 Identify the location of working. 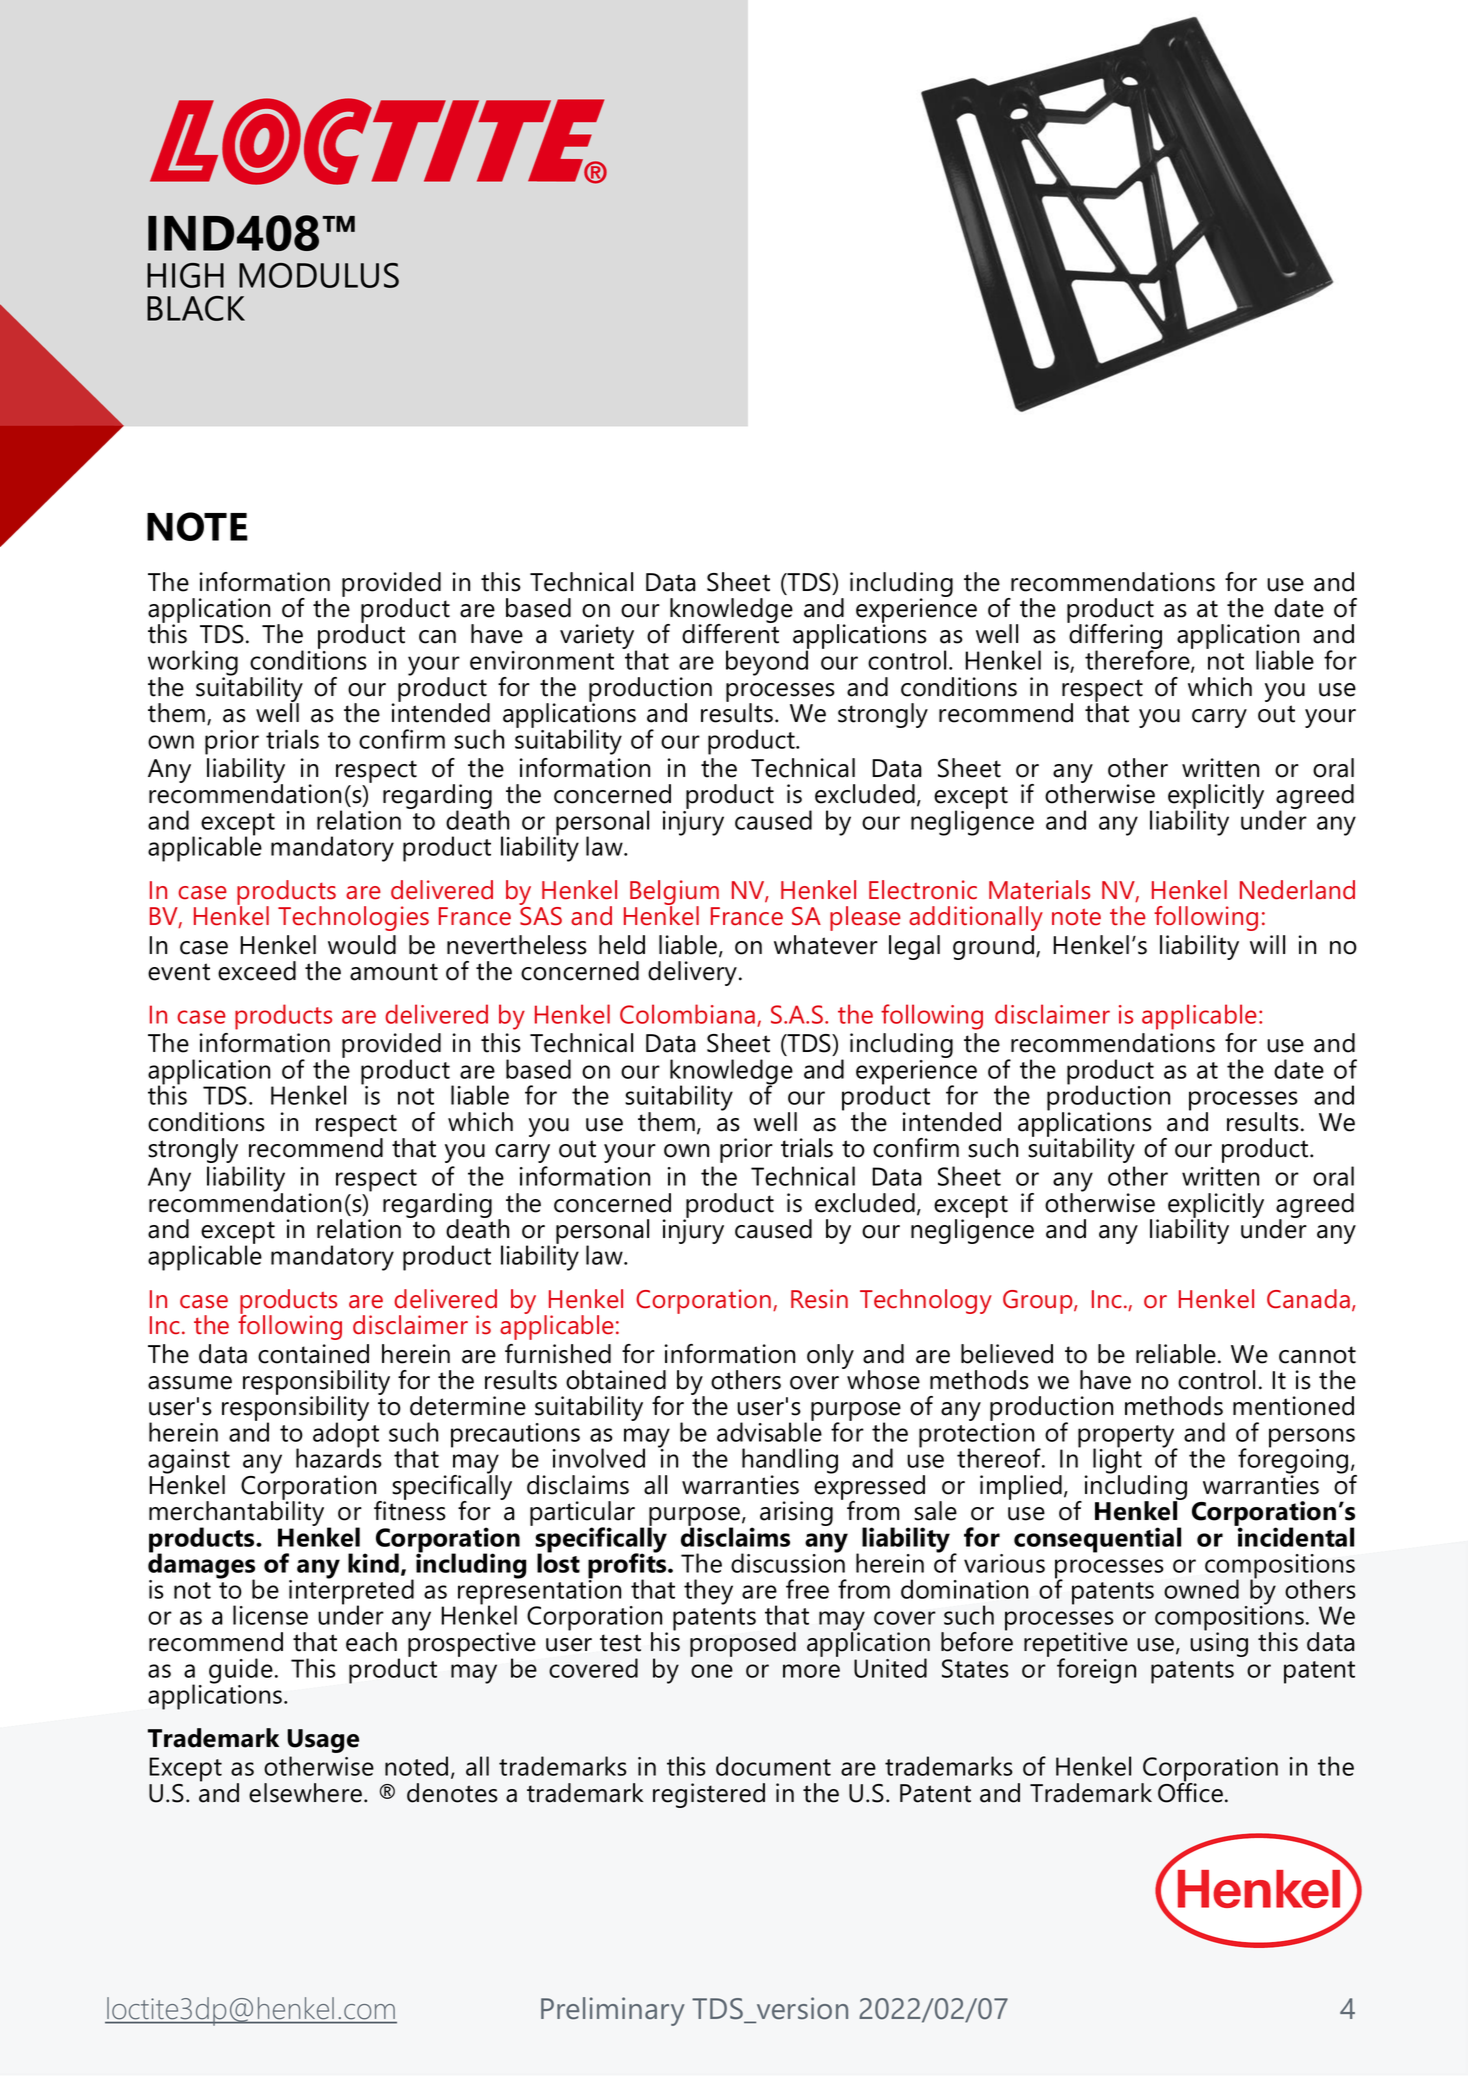
(193, 664).
